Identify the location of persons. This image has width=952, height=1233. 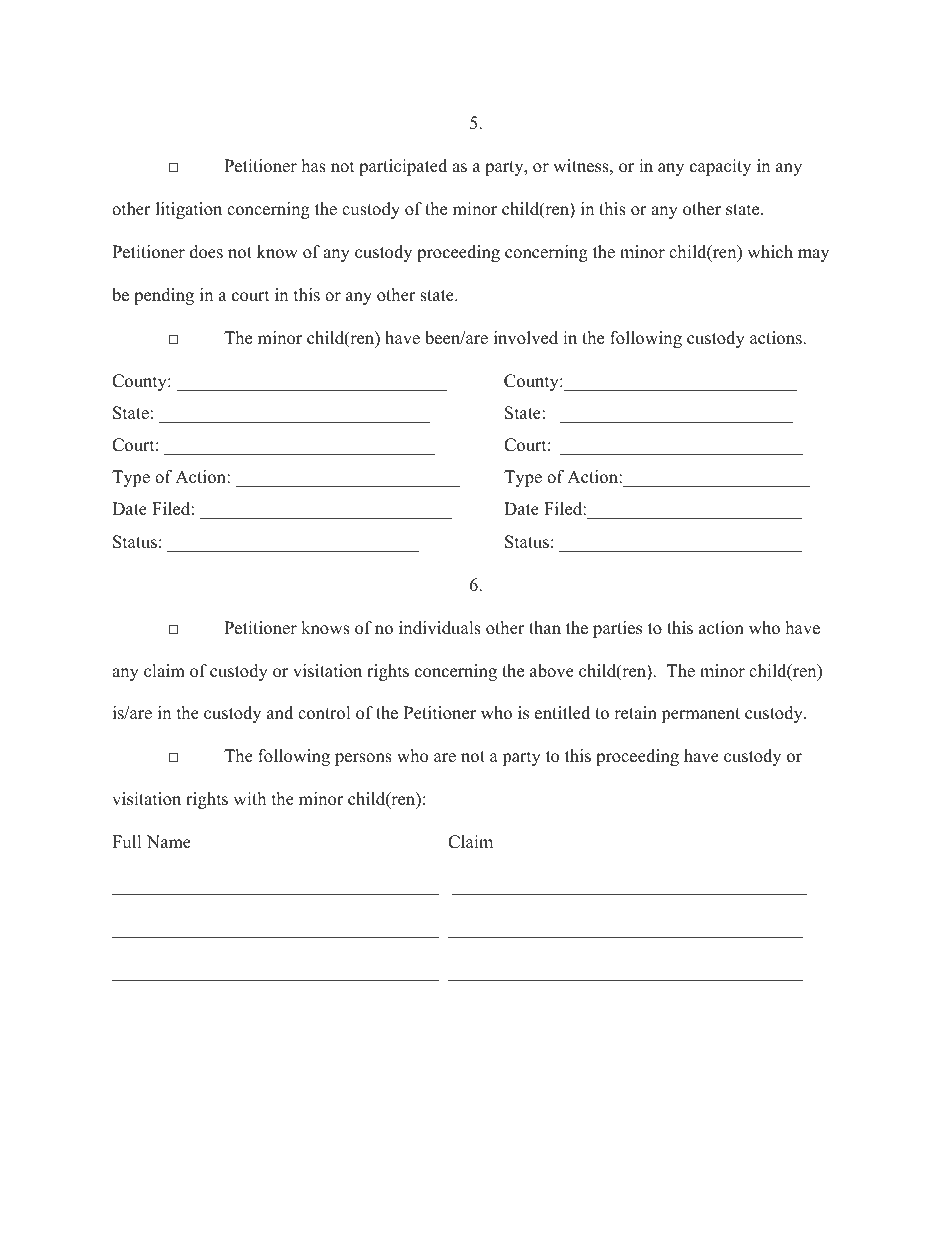
(363, 759).
